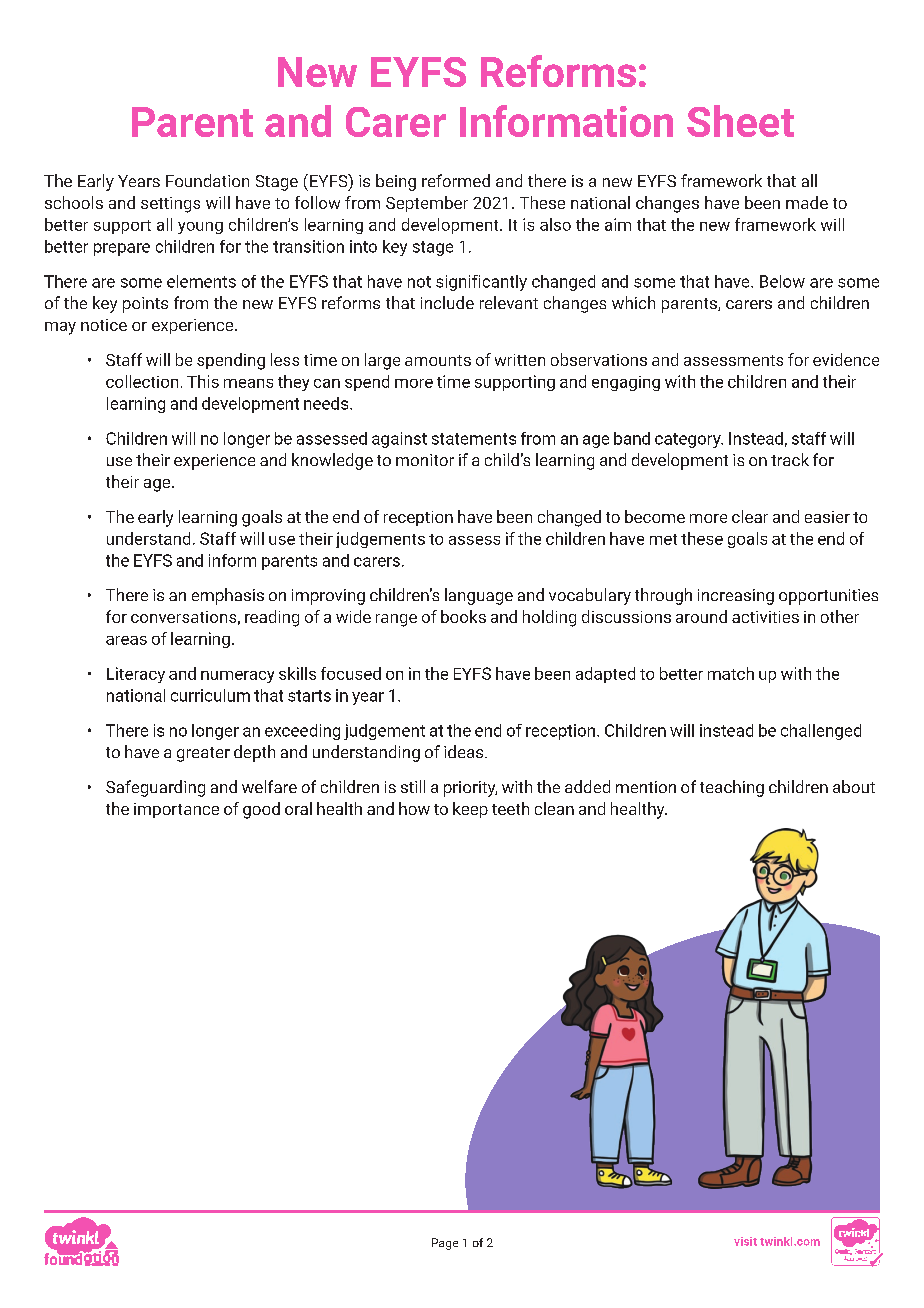 Image resolution: width=924 pixels, height=1308 pixels. Describe the element at coordinates (136, 675) in the screenshot. I see `Literacy` at that location.
